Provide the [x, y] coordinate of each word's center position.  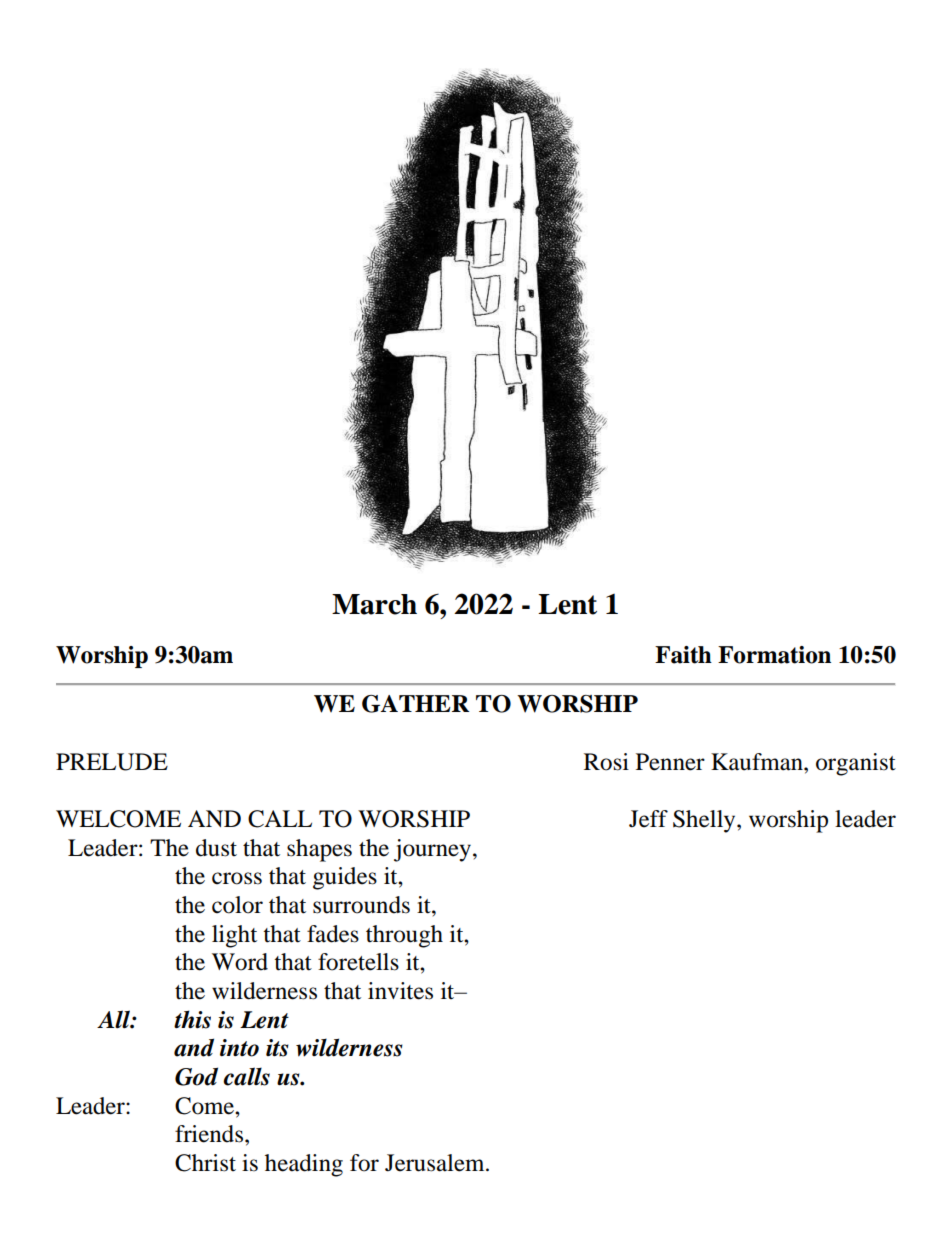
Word [240, 962]
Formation [774, 655]
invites [400, 991]
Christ [205, 1163]
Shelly [705, 821]
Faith [683, 655]
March [374, 604]
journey [434, 850]
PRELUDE [112, 762]
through [404, 936]
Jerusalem [436, 1163]
